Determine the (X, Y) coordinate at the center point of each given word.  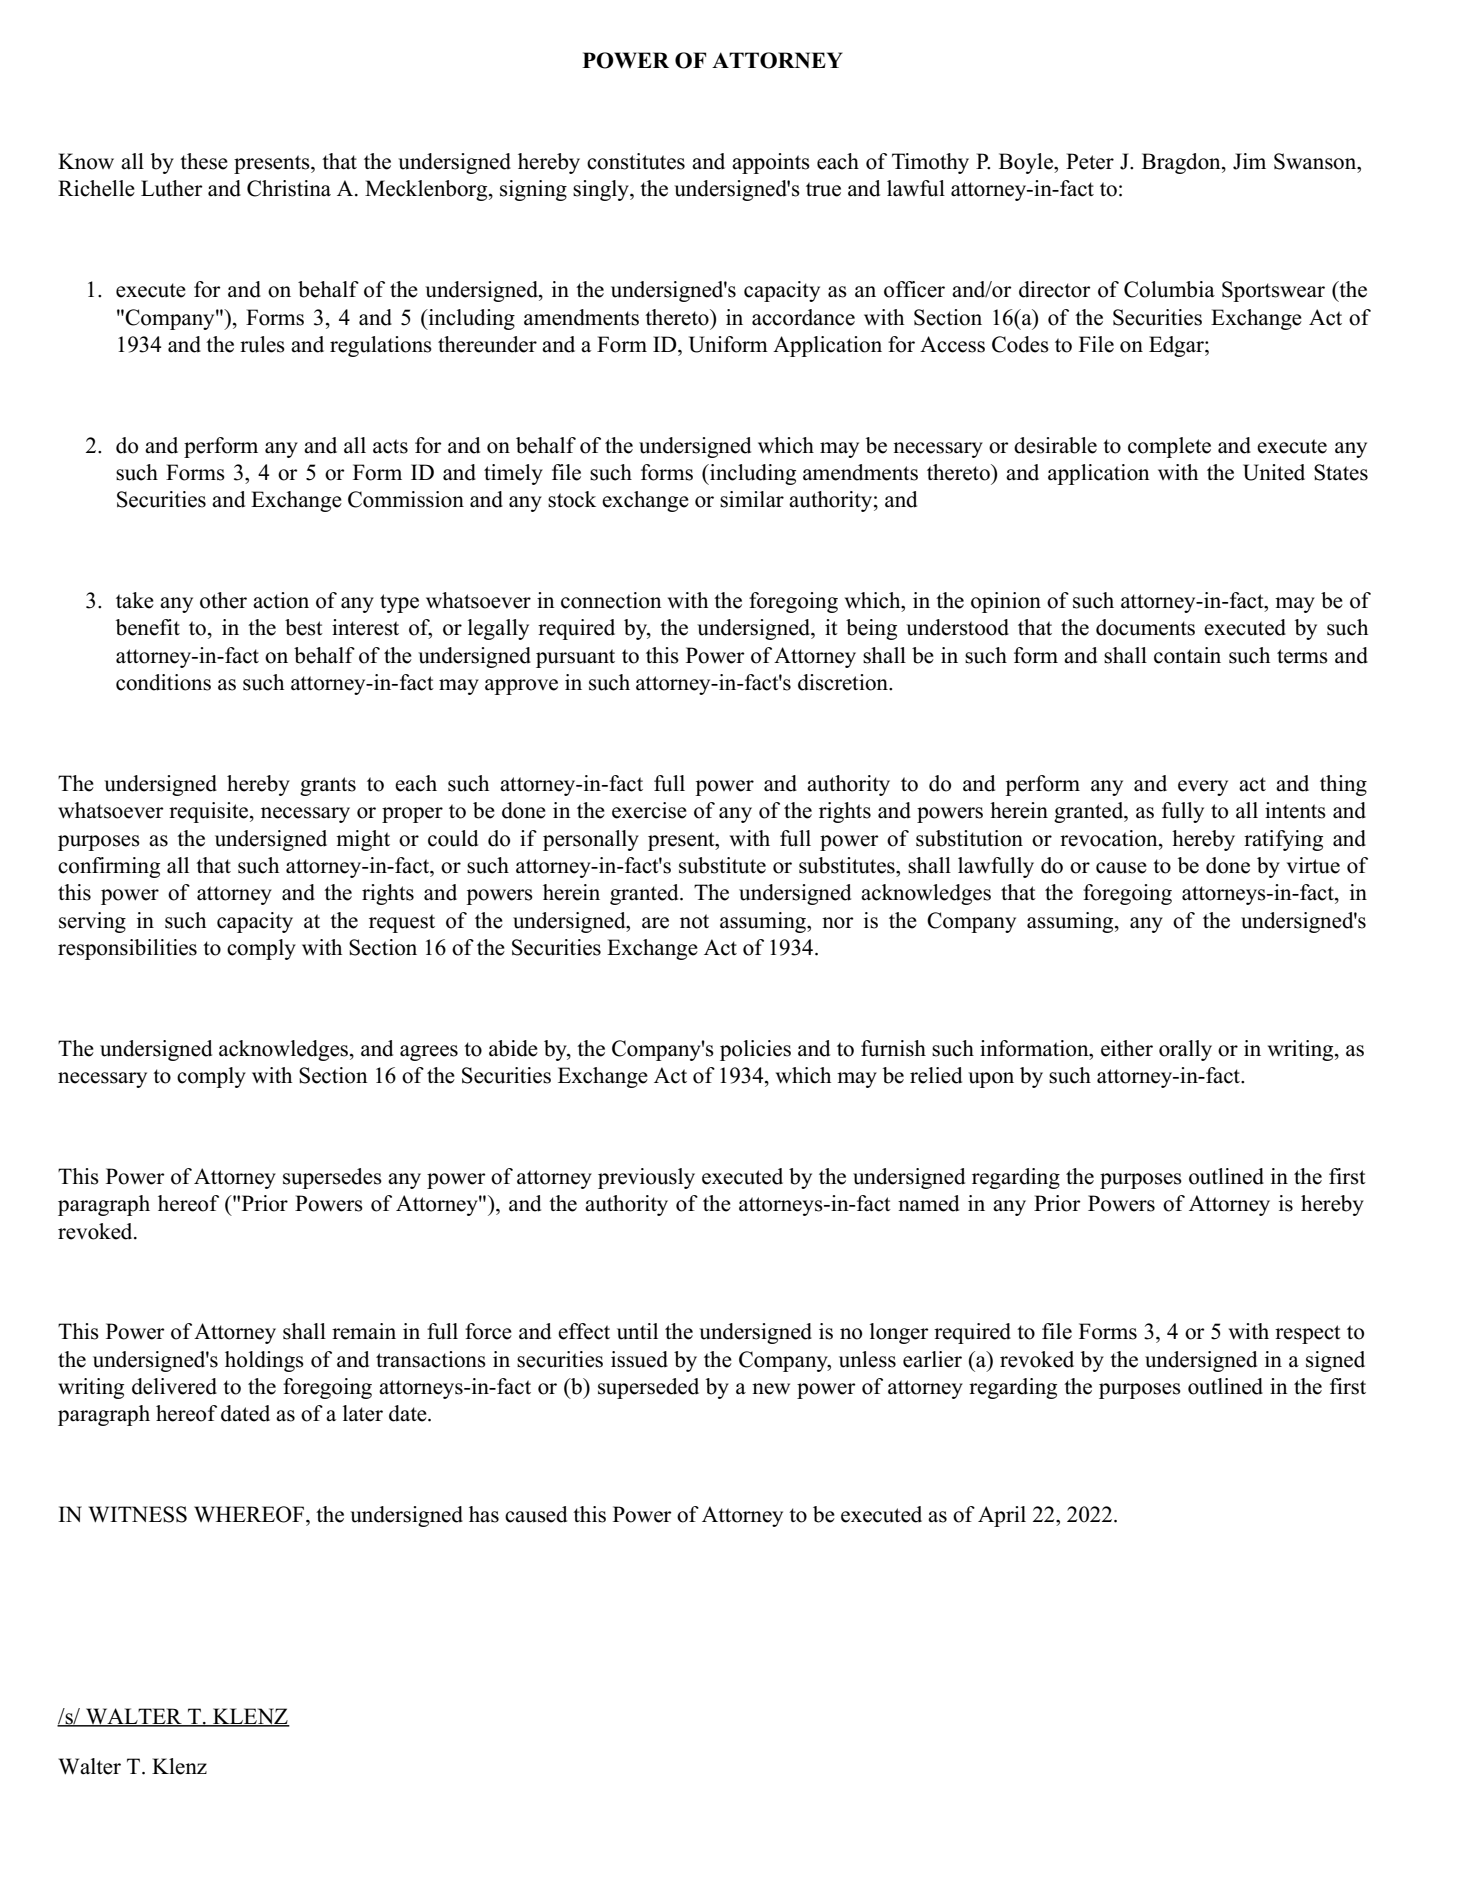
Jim (1249, 161)
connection (611, 600)
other (223, 600)
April (1002, 1516)
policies (755, 1050)
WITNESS (137, 1514)
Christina (289, 188)
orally (1185, 1050)
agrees (429, 1053)
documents (1145, 627)
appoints (771, 163)
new (771, 1389)
